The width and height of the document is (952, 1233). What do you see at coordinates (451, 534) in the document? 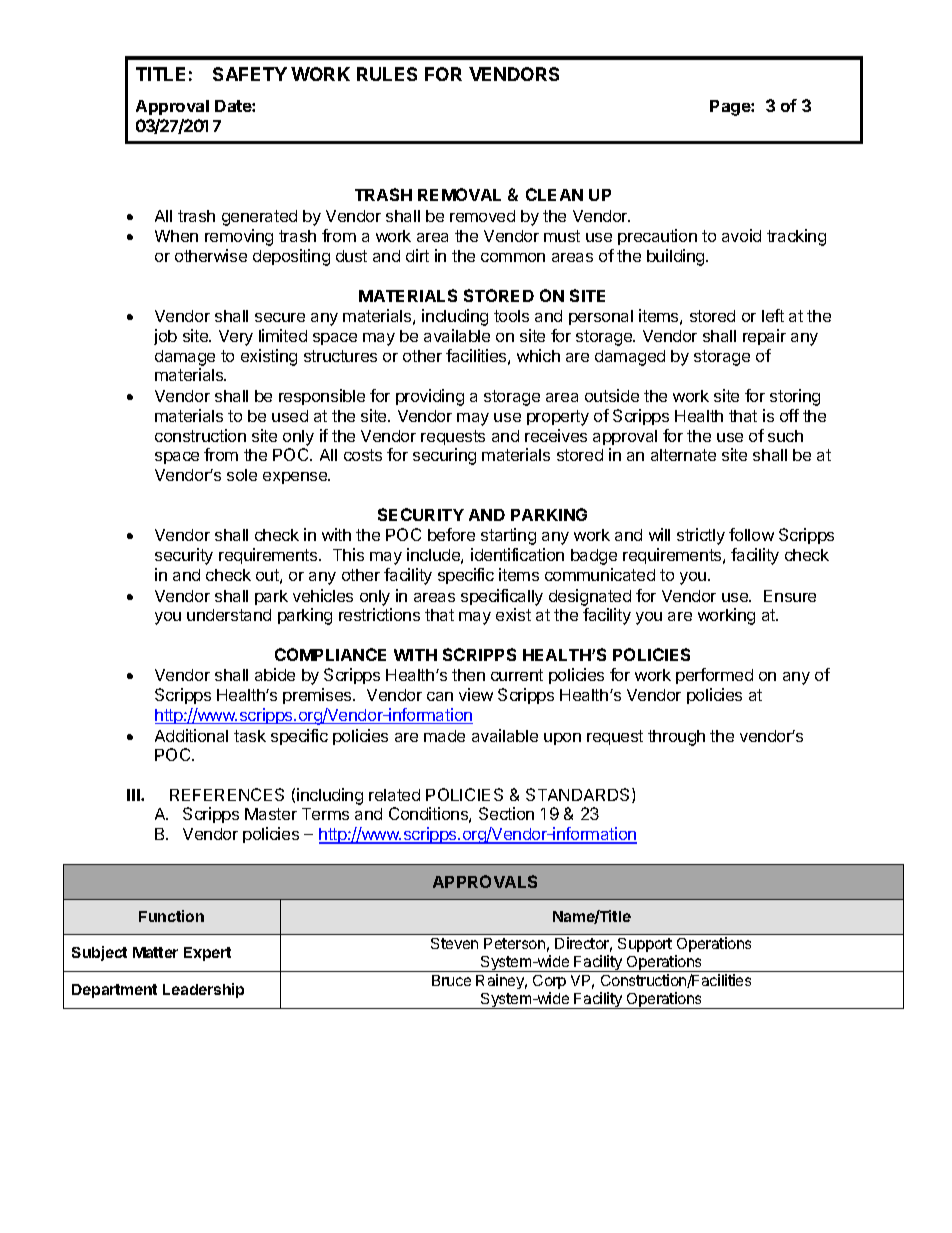
I see `before` at bounding box center [451, 534].
